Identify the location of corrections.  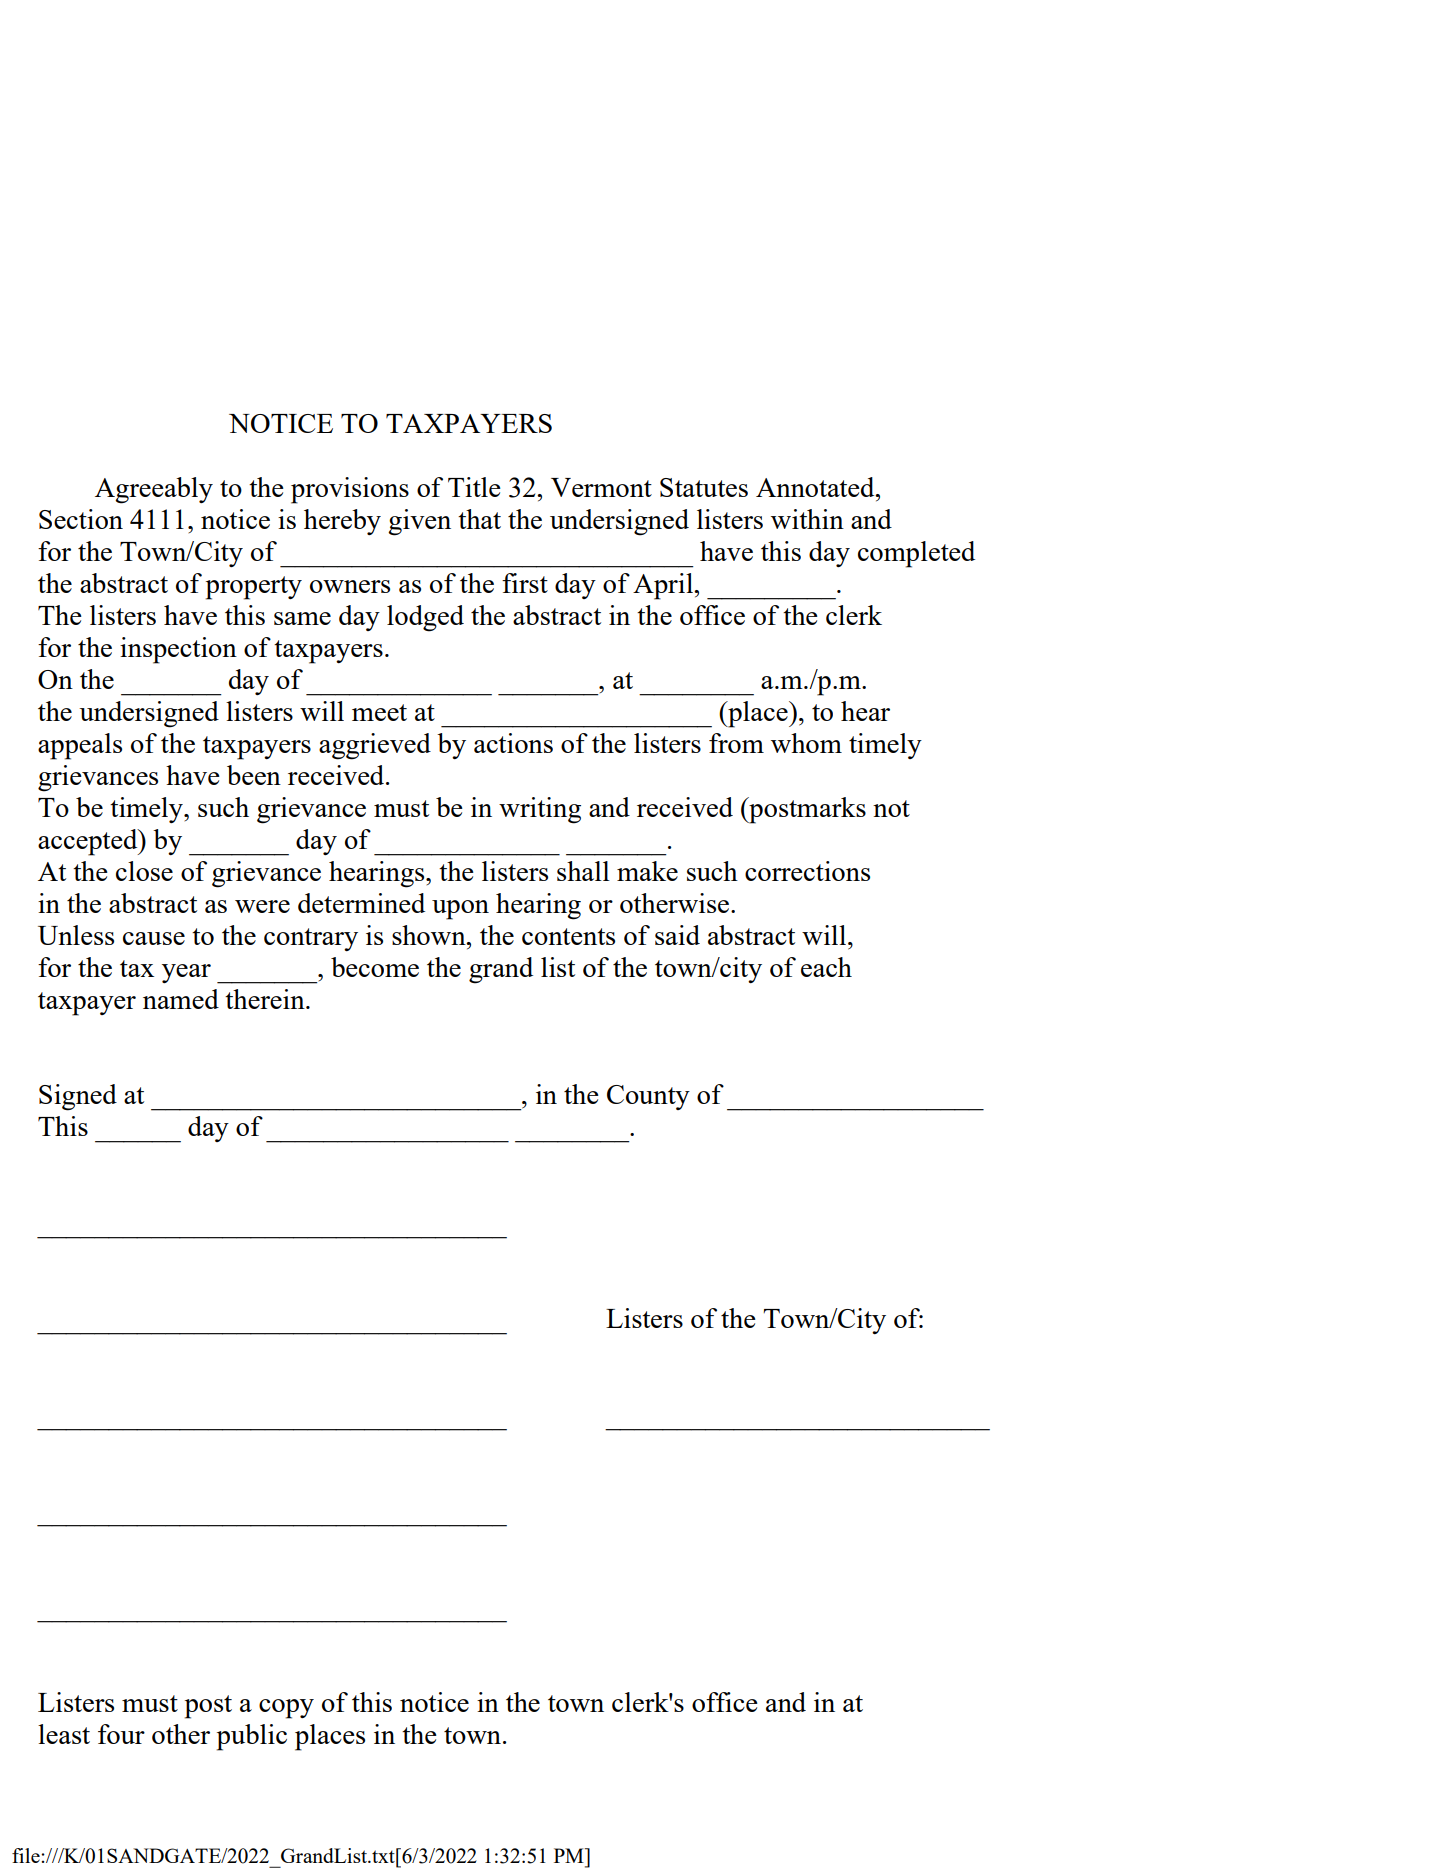
(807, 871).
